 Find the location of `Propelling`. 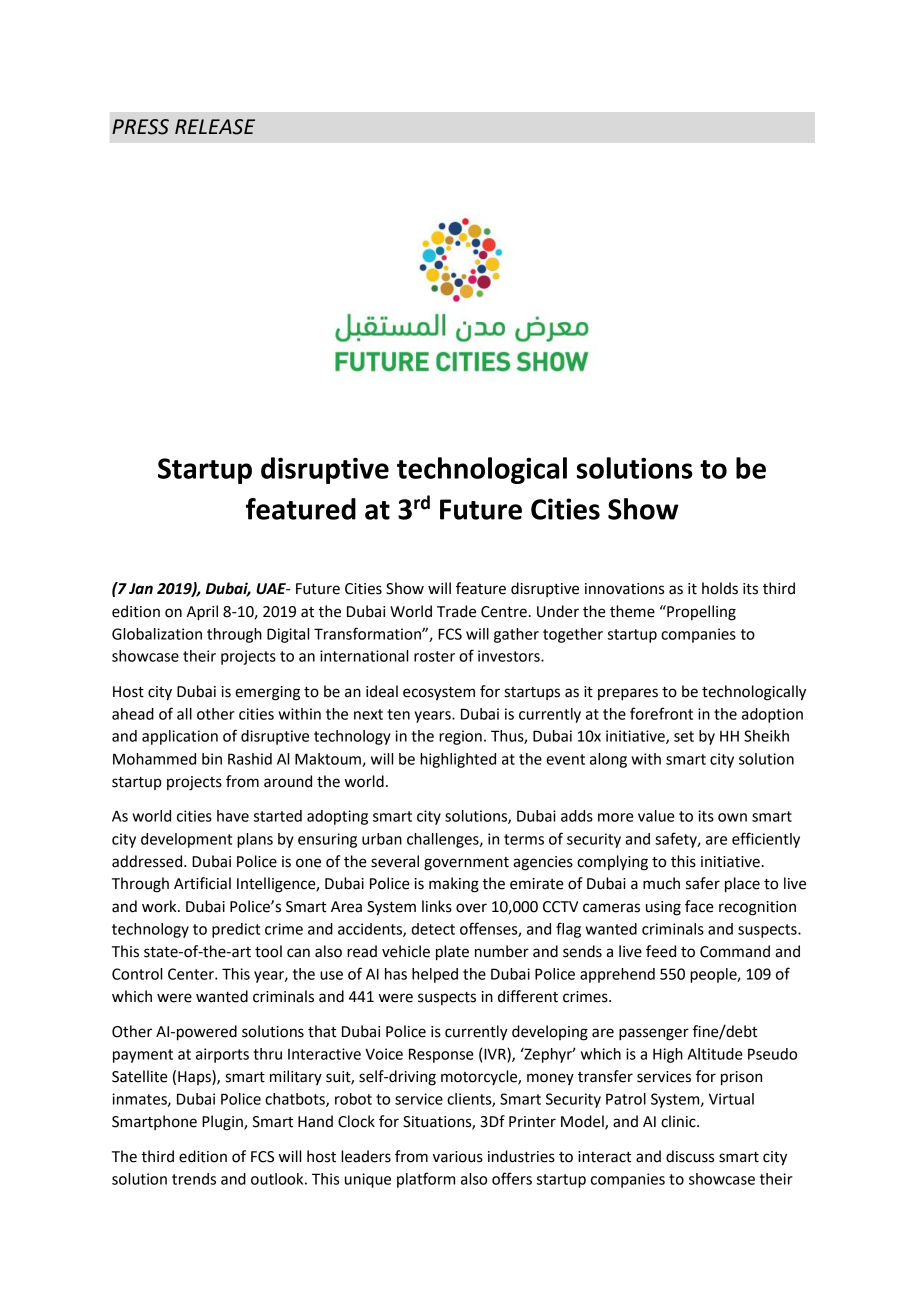

Propelling is located at coordinates (700, 613).
